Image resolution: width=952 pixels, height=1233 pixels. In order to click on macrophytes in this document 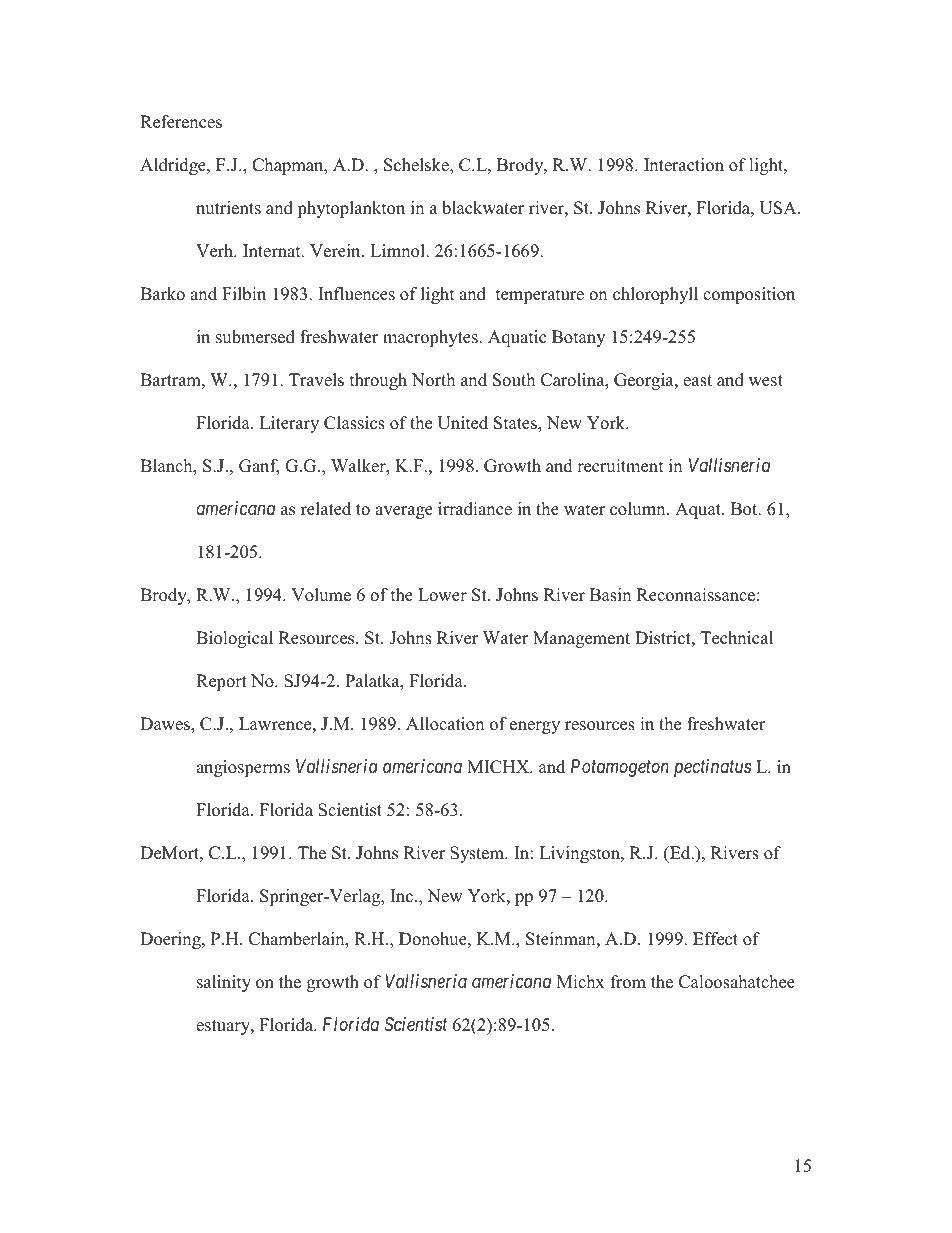, I will do `click(431, 338)`.
